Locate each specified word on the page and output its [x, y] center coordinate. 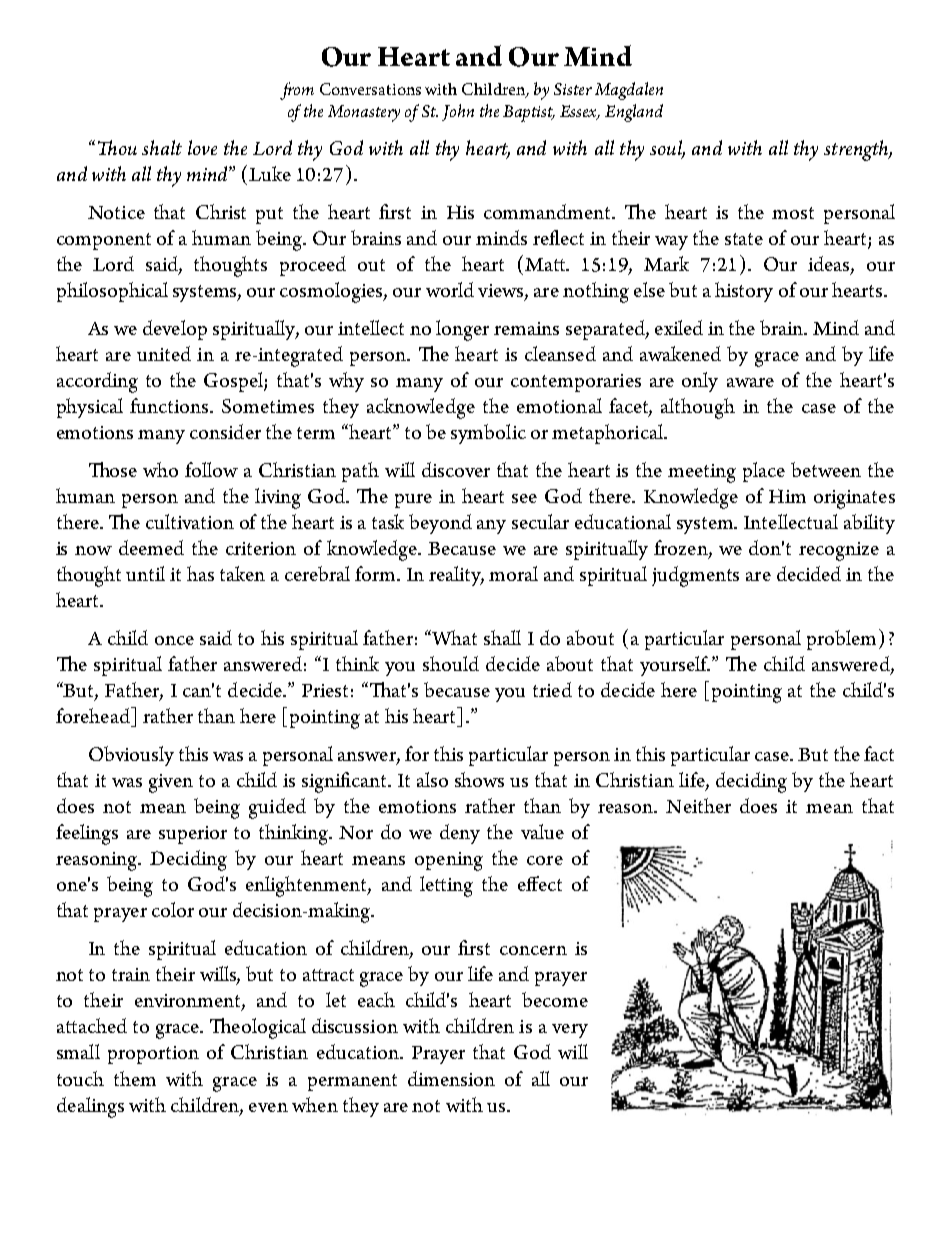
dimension [451, 1078]
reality [456, 576]
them [135, 1078]
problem [843, 639]
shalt [162, 147]
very [570, 1031]
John [458, 112]
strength [857, 150]
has [200, 573]
